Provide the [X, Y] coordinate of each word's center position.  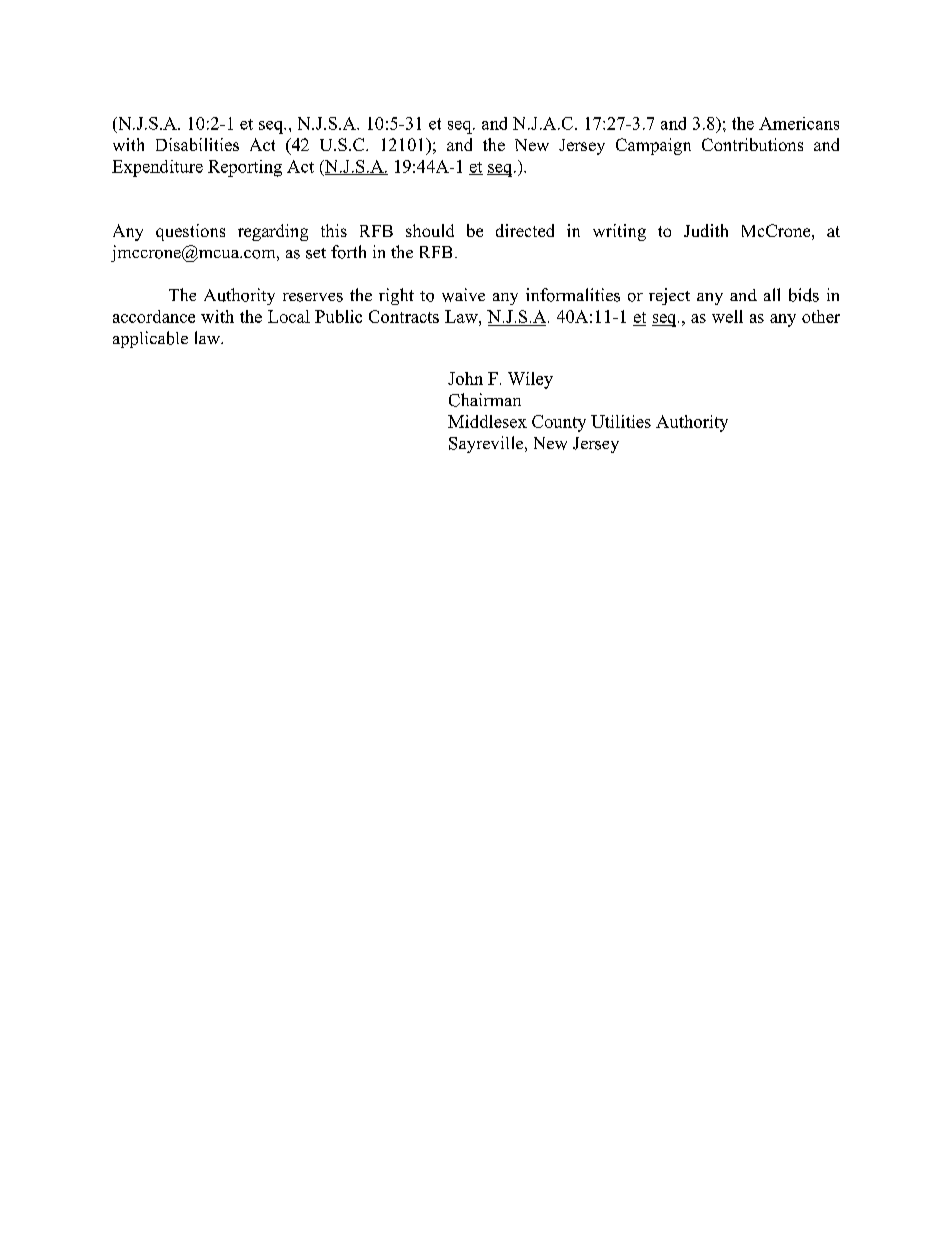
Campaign [653, 146]
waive [463, 295]
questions [190, 232]
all [772, 294]
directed [525, 230]
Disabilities [197, 144]
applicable [150, 339]
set [316, 253]
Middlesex [487, 421]
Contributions [752, 144]
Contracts [404, 316]
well [727, 316]
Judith [706, 230]
